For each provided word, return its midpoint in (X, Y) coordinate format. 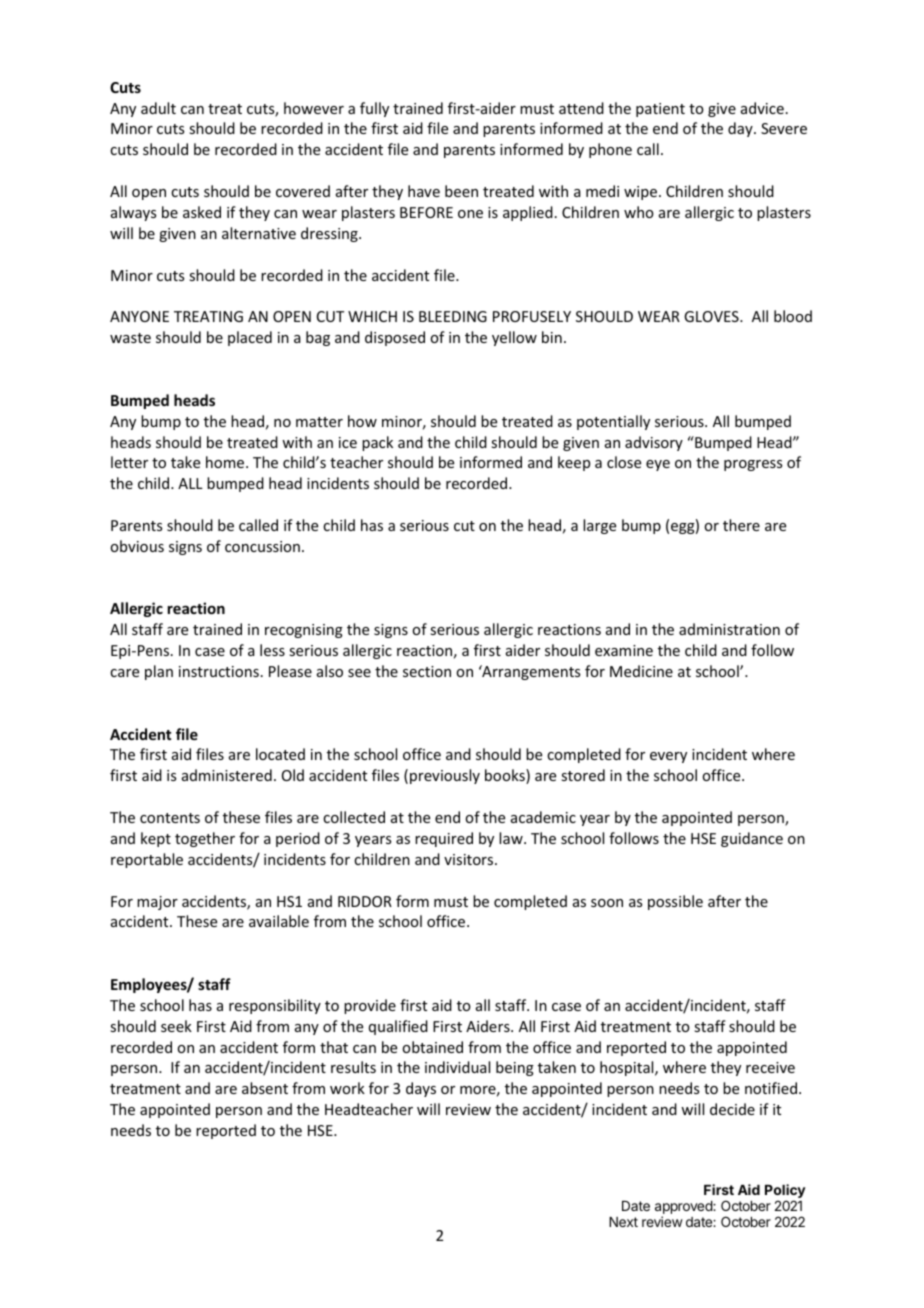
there (741, 525)
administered (227, 775)
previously (445, 776)
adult (158, 108)
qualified (398, 1027)
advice (762, 108)
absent (265, 1088)
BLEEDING (453, 316)
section (427, 671)
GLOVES (712, 316)
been (461, 191)
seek (176, 1026)
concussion (262, 546)
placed (250, 338)
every (668, 757)
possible (675, 902)
